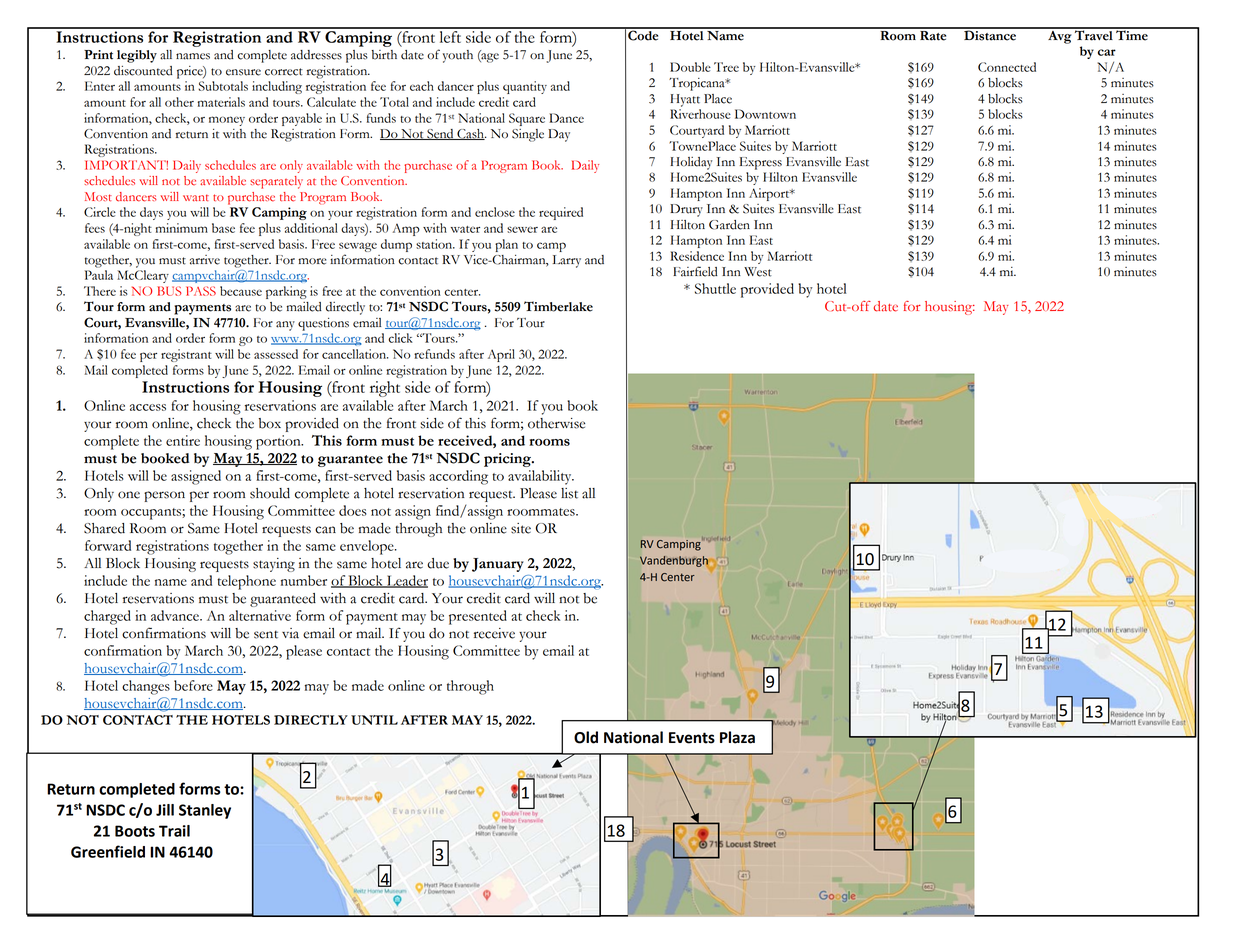 The width and height of the document is (1233, 952). What do you see at coordinates (1007, 67) in the document?
I see `Connected` at bounding box center [1007, 67].
